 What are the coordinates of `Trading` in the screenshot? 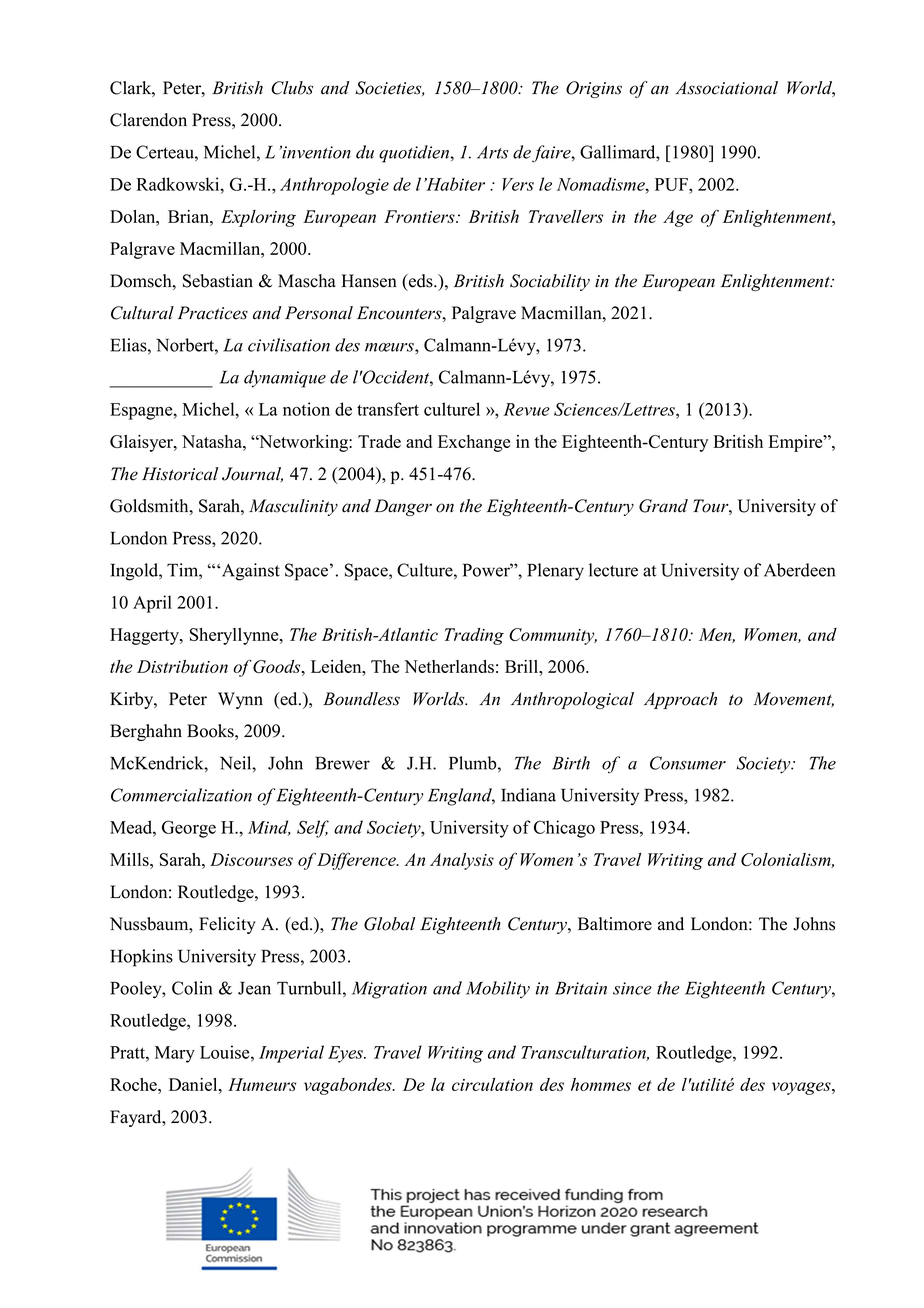 It's located at (474, 636).
